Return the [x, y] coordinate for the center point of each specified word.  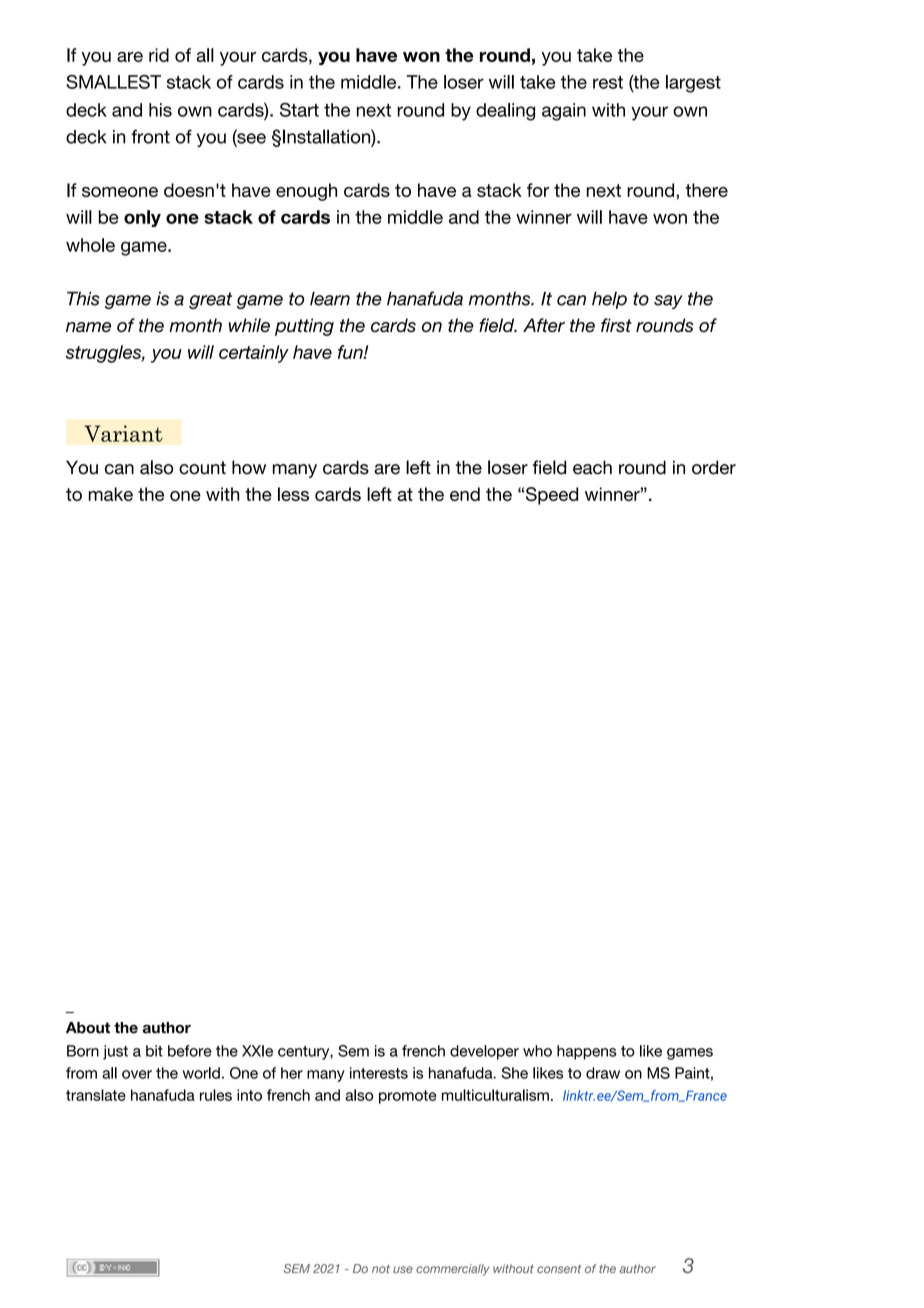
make [111, 494]
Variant [123, 433]
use [403, 1269]
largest [693, 84]
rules [216, 1095]
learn [330, 299]
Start [299, 110]
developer [484, 1052]
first [616, 325]
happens [586, 1052]
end [465, 494]
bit [154, 1051]
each [592, 467]
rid [159, 55]
